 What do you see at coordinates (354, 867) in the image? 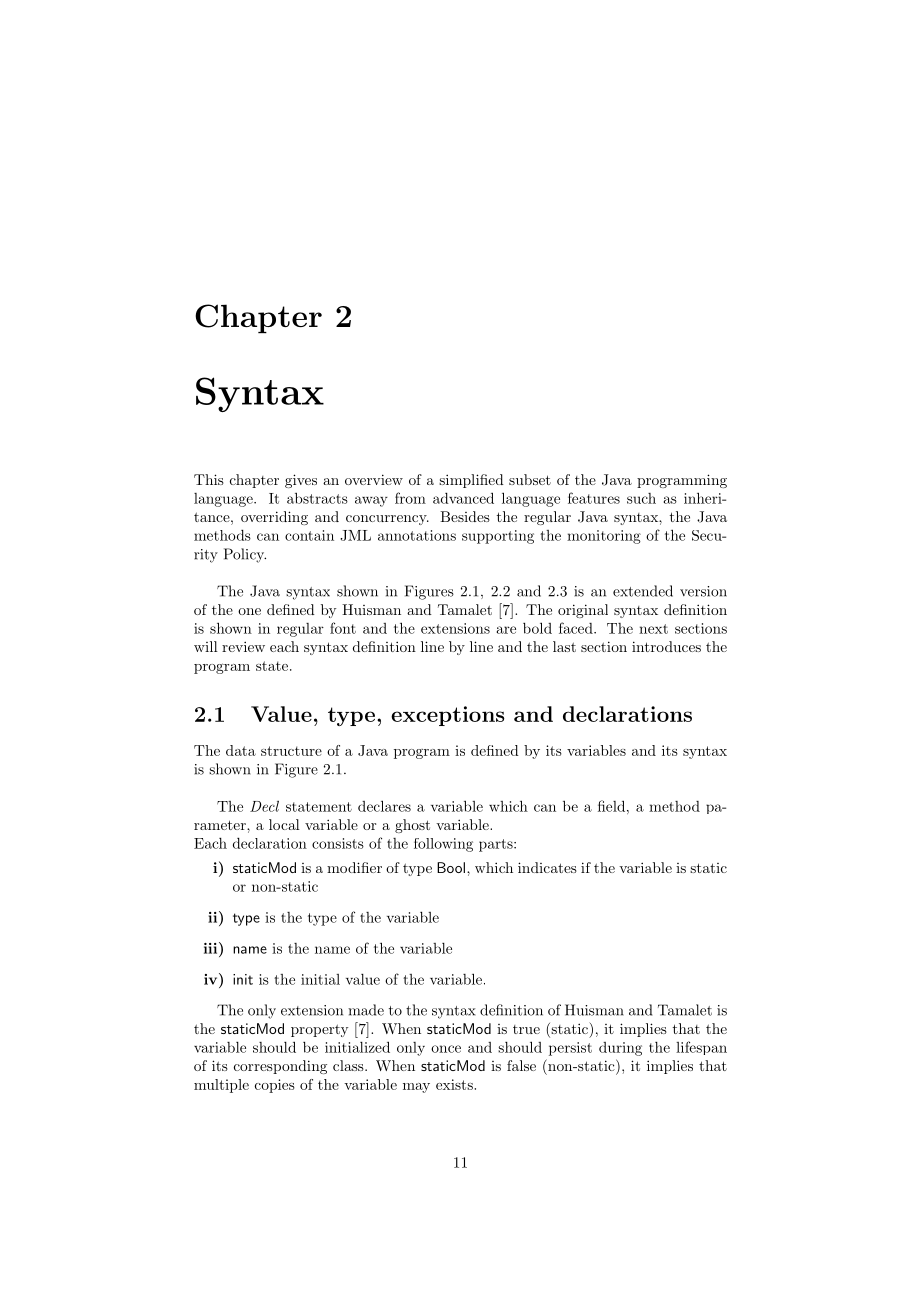
I see `modifier` at bounding box center [354, 867].
